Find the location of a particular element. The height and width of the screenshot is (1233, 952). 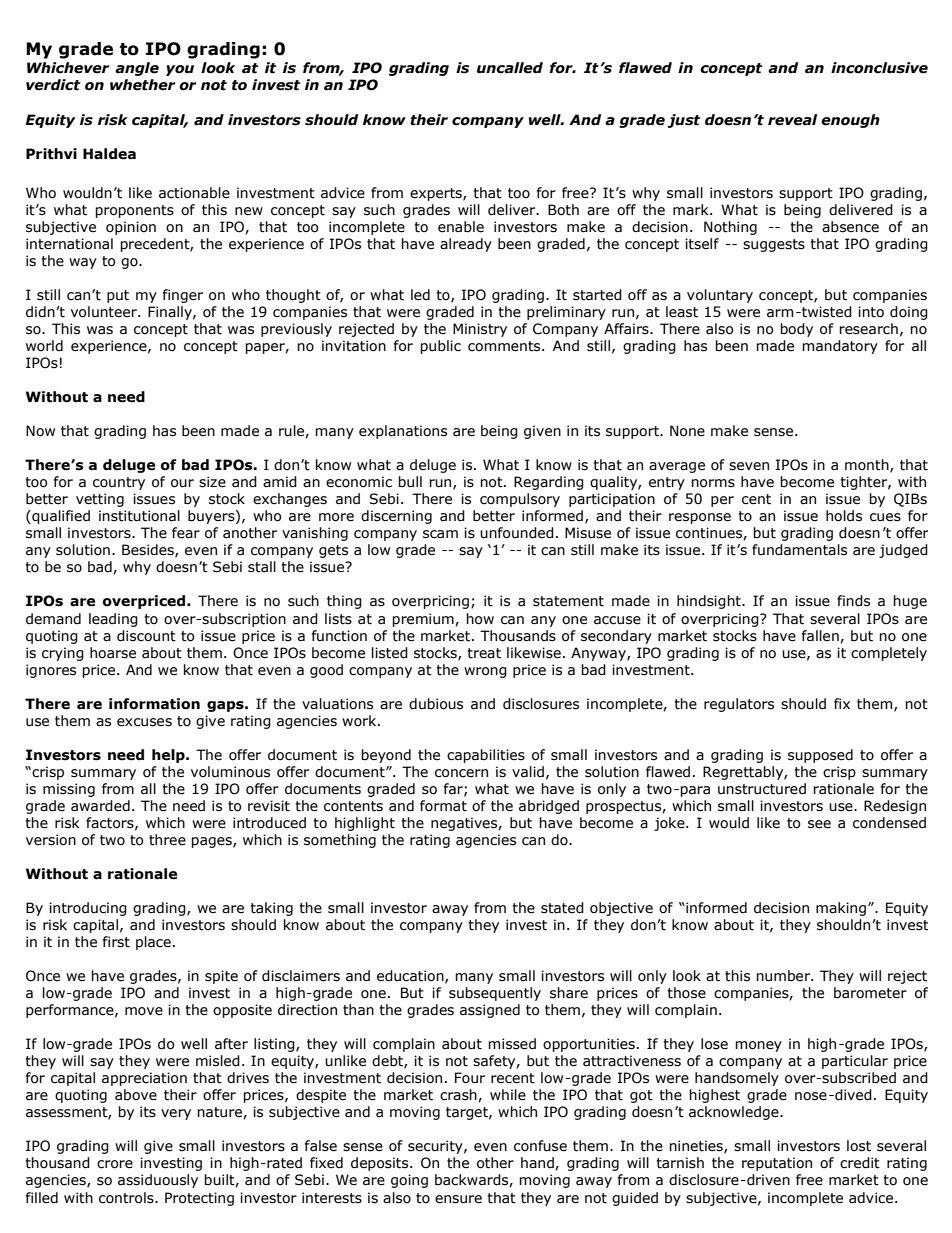

reveal is located at coordinates (792, 120).
